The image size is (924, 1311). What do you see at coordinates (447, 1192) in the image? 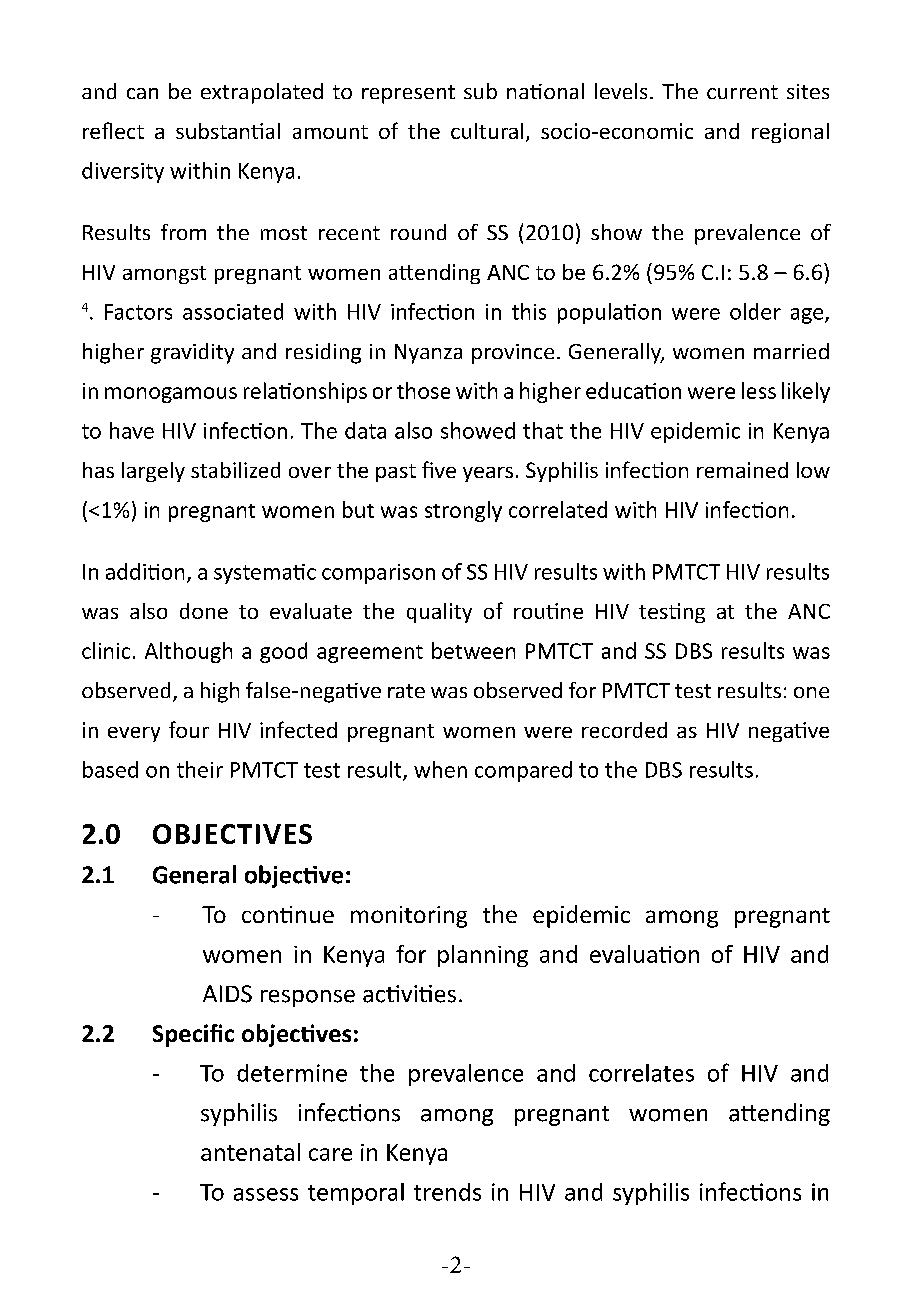
I see `trends` at bounding box center [447, 1192].
